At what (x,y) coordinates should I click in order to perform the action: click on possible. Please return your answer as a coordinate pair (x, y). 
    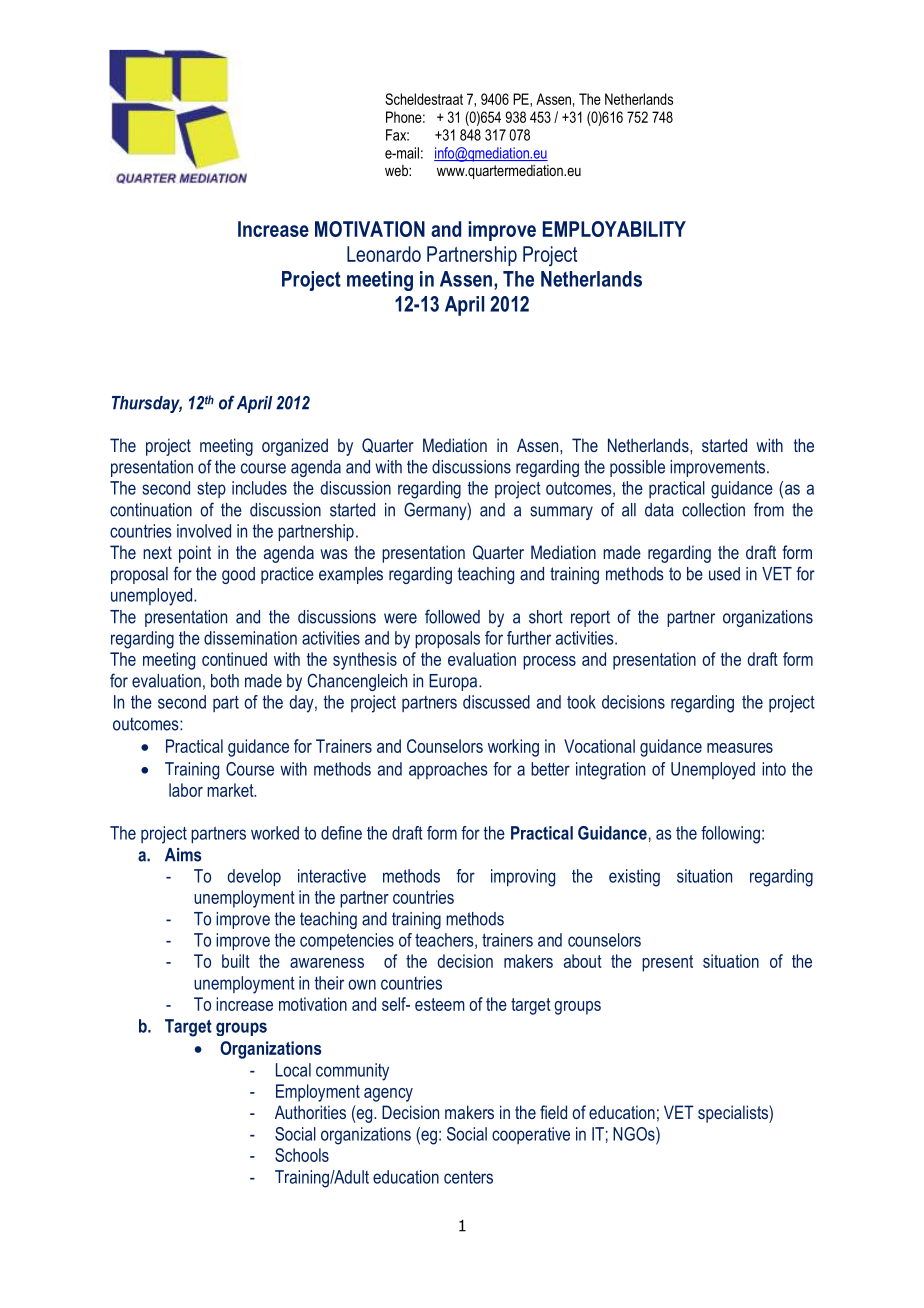
    Looking at the image, I should click on (637, 468).
